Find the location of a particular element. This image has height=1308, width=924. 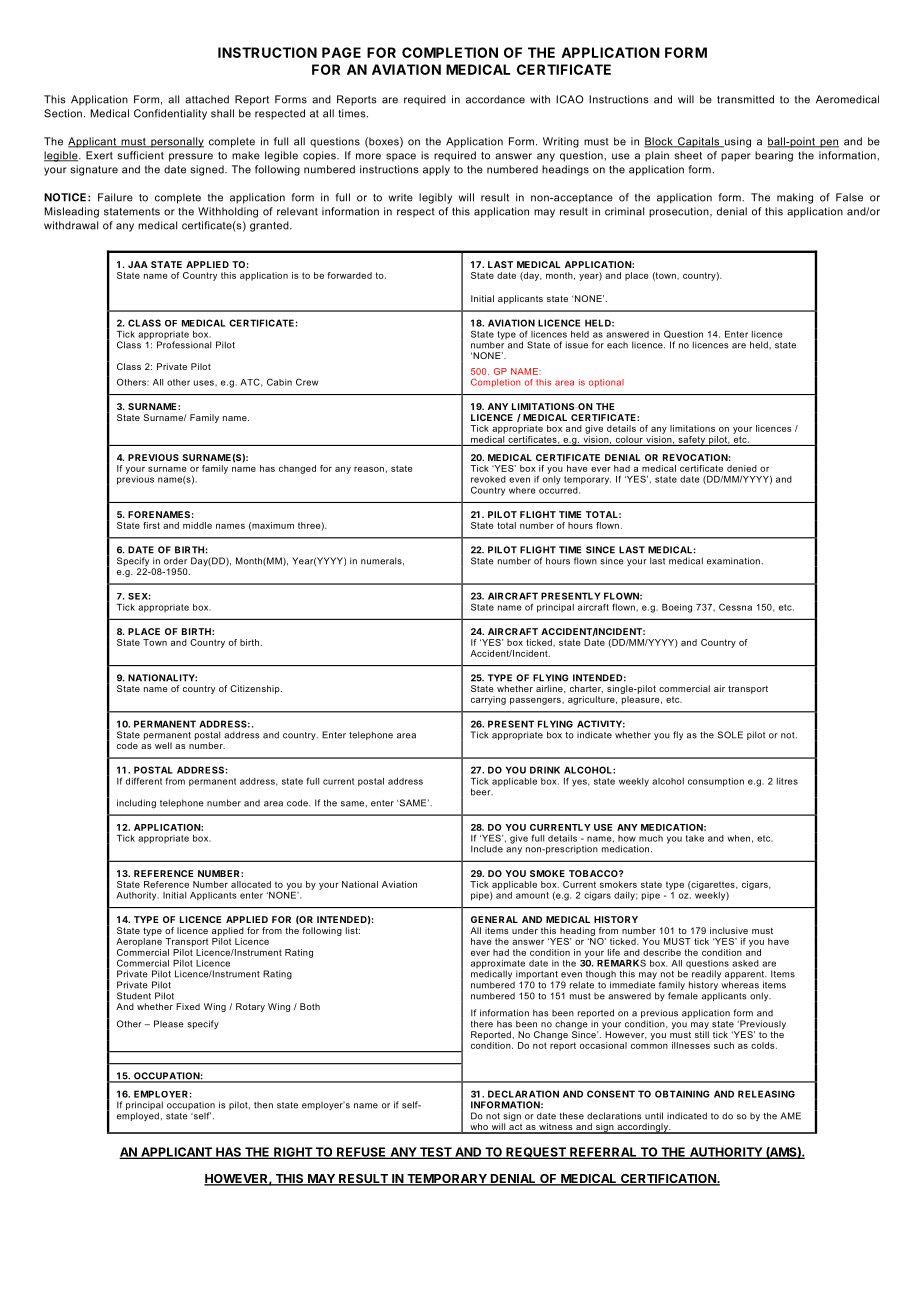

employed is located at coordinates (138, 1116).
